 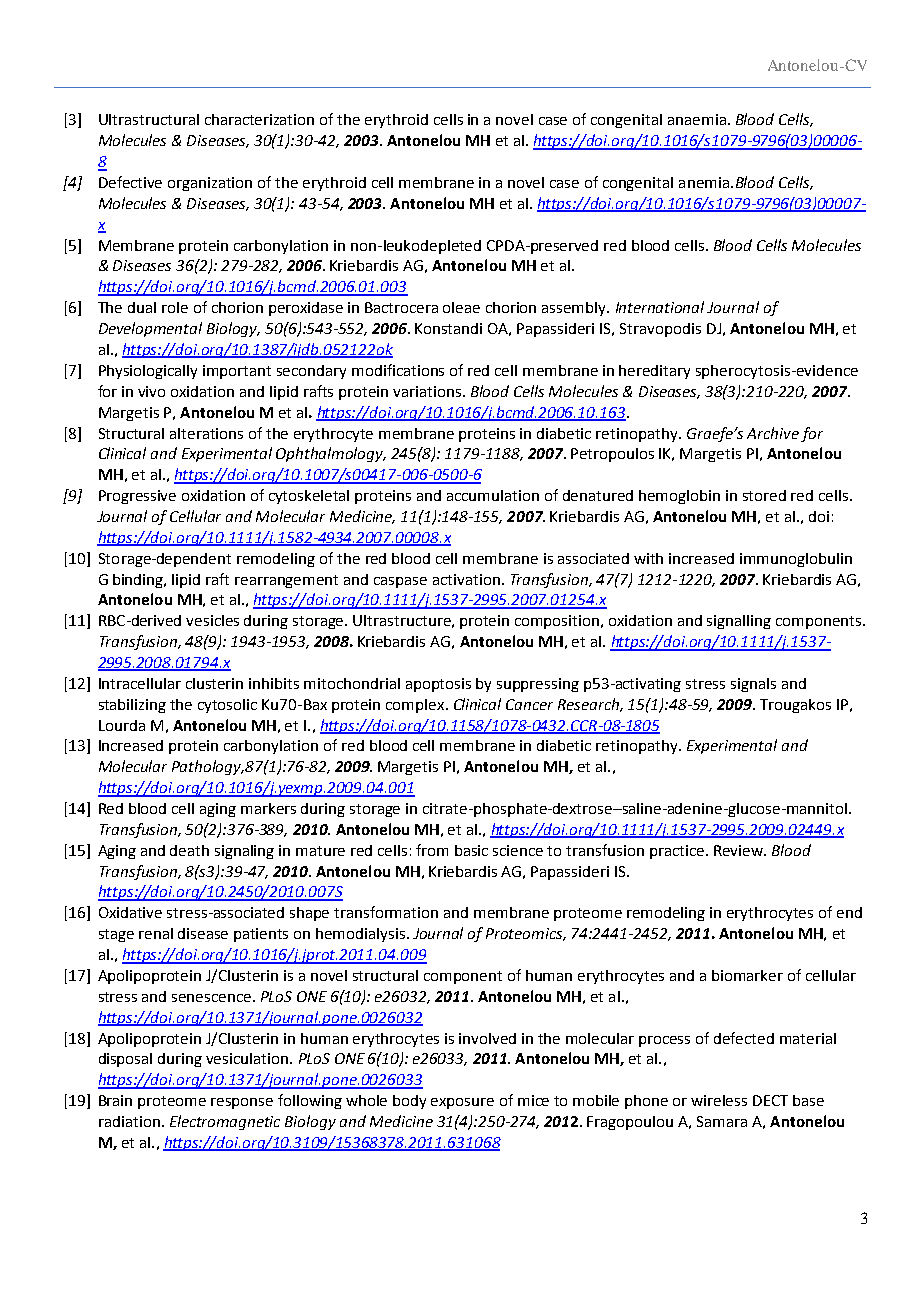 What do you see at coordinates (259, 119) in the page?
I see `characterization` at bounding box center [259, 119].
